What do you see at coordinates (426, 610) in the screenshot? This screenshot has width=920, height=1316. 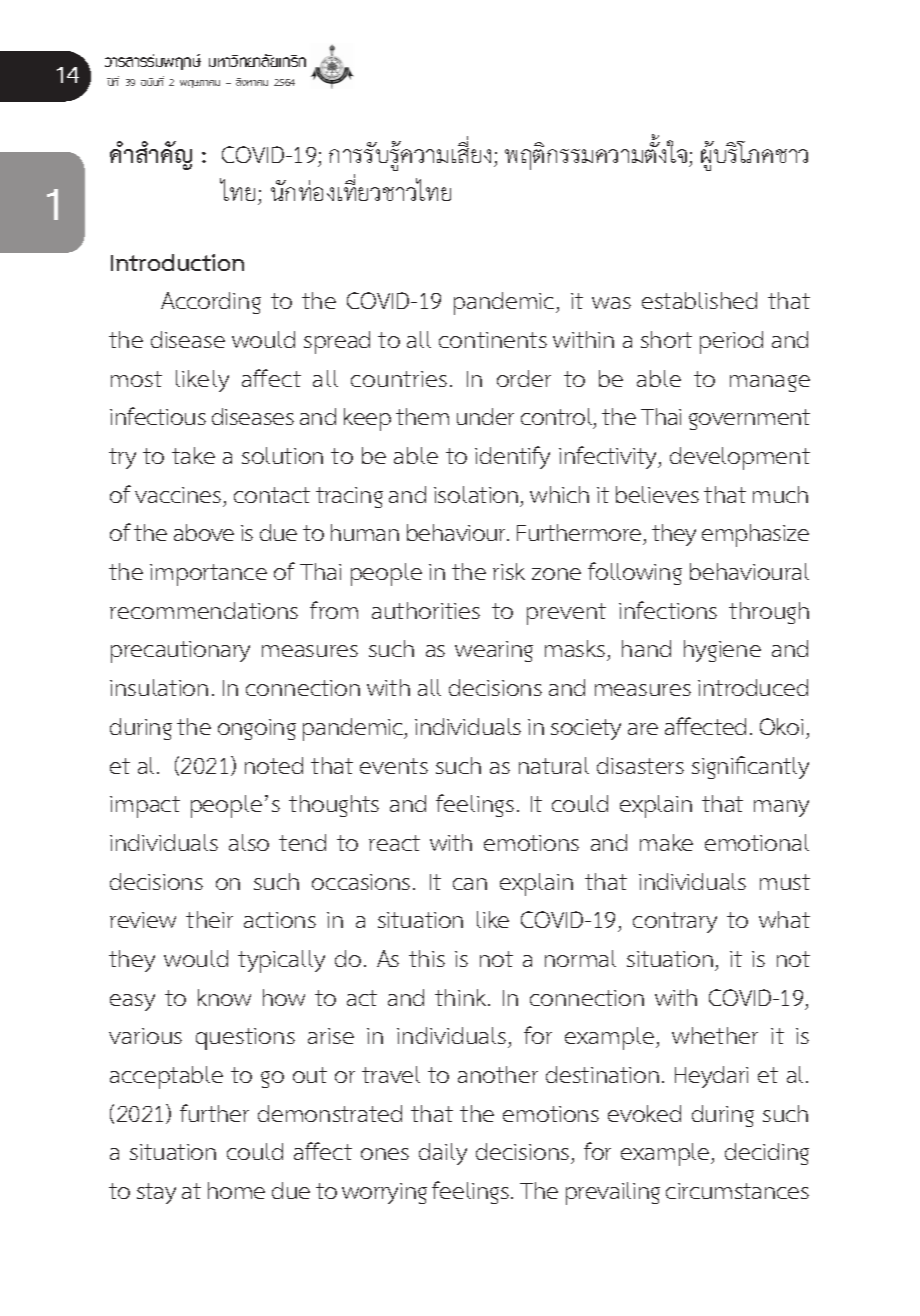 I see `authorities` at bounding box center [426, 610].
